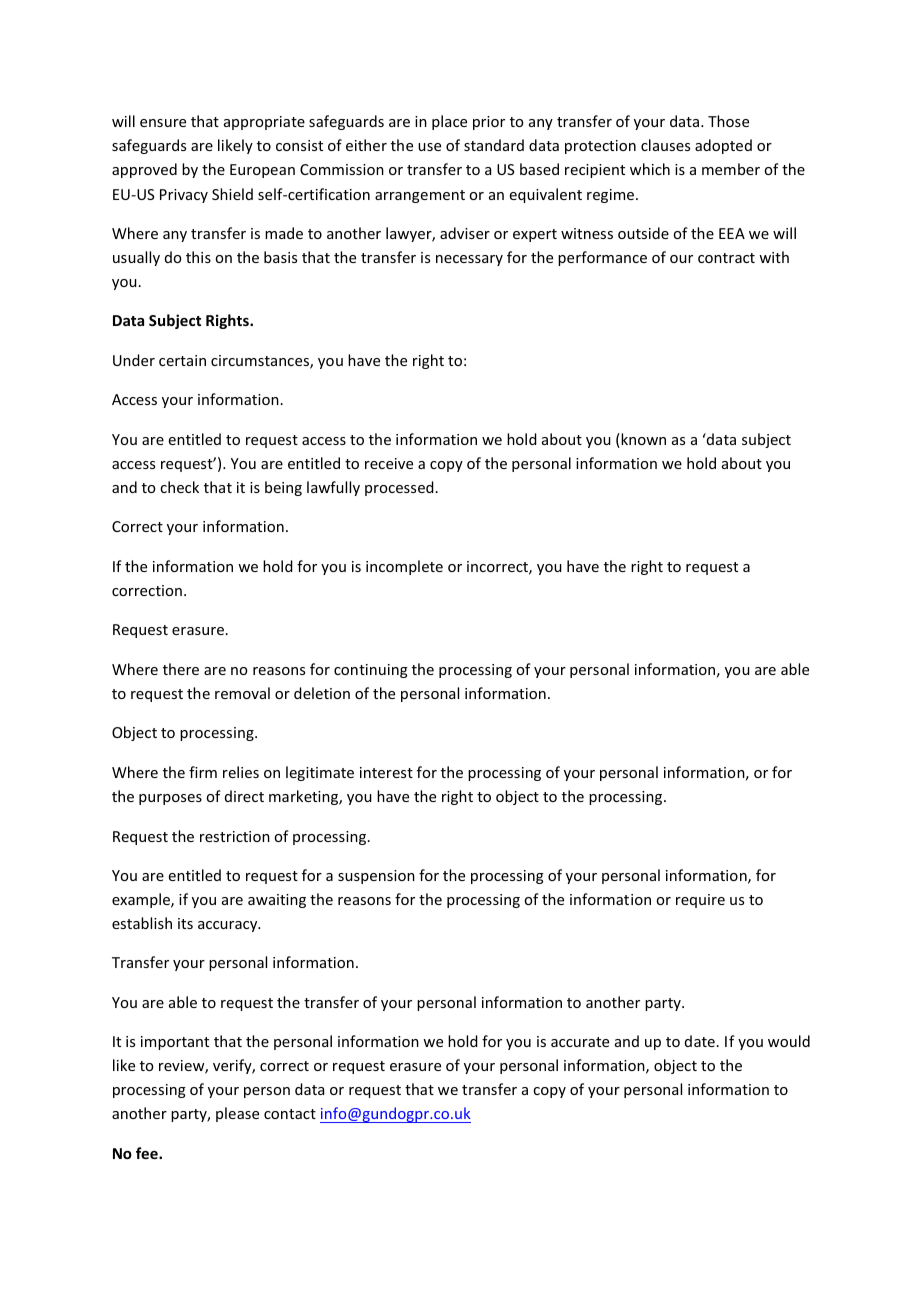 Image resolution: width=924 pixels, height=1307 pixels. I want to click on certain, so click(182, 360).
